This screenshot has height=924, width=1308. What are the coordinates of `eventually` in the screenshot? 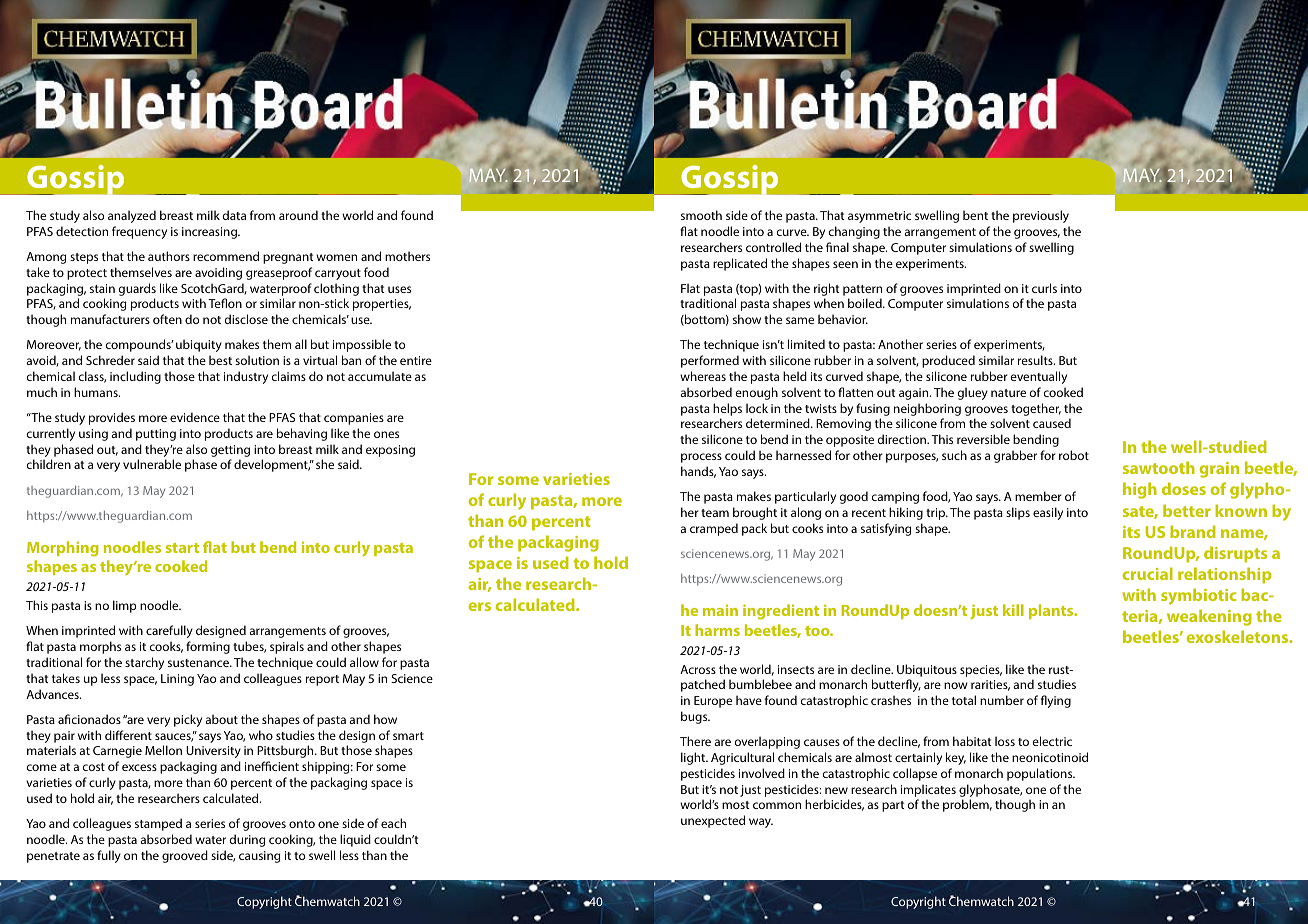 It's located at (1039, 377).
